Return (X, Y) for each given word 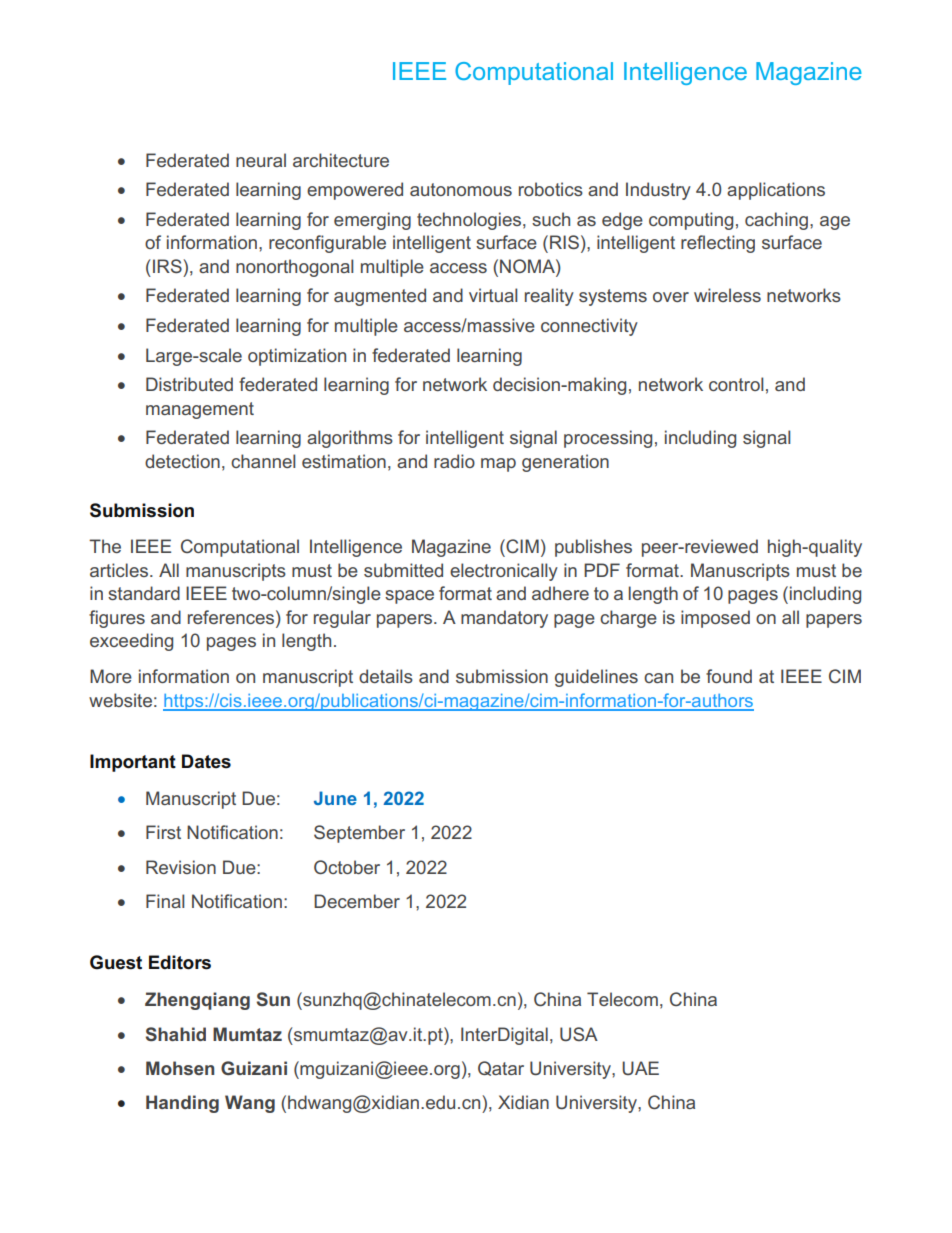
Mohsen (180, 1068)
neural (261, 160)
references (232, 617)
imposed (715, 619)
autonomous (461, 189)
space (409, 597)
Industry (658, 191)
